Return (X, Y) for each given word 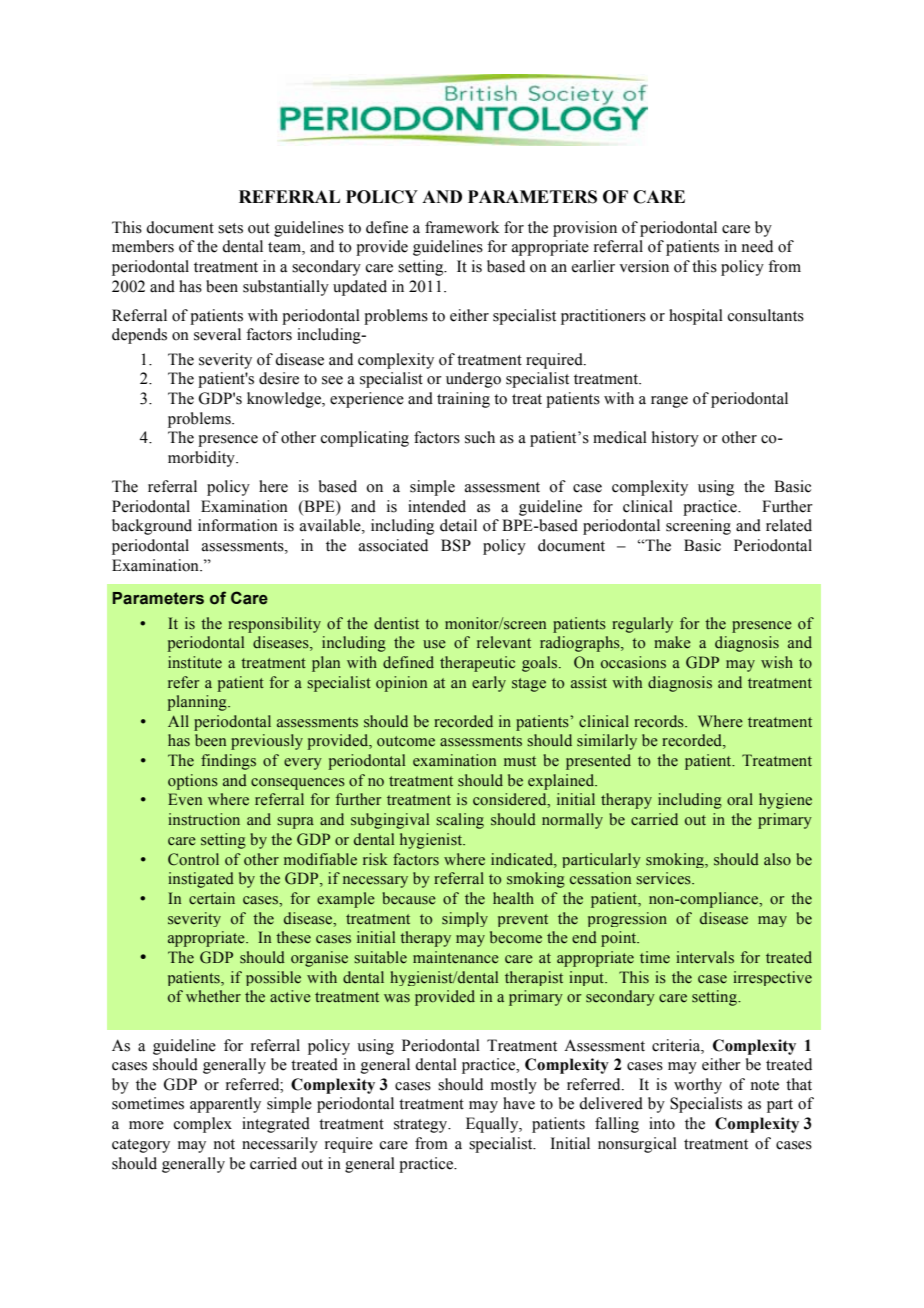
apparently (225, 1105)
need (757, 246)
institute (195, 662)
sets (230, 228)
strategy (422, 1126)
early (489, 684)
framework (462, 227)
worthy (698, 1086)
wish (777, 662)
